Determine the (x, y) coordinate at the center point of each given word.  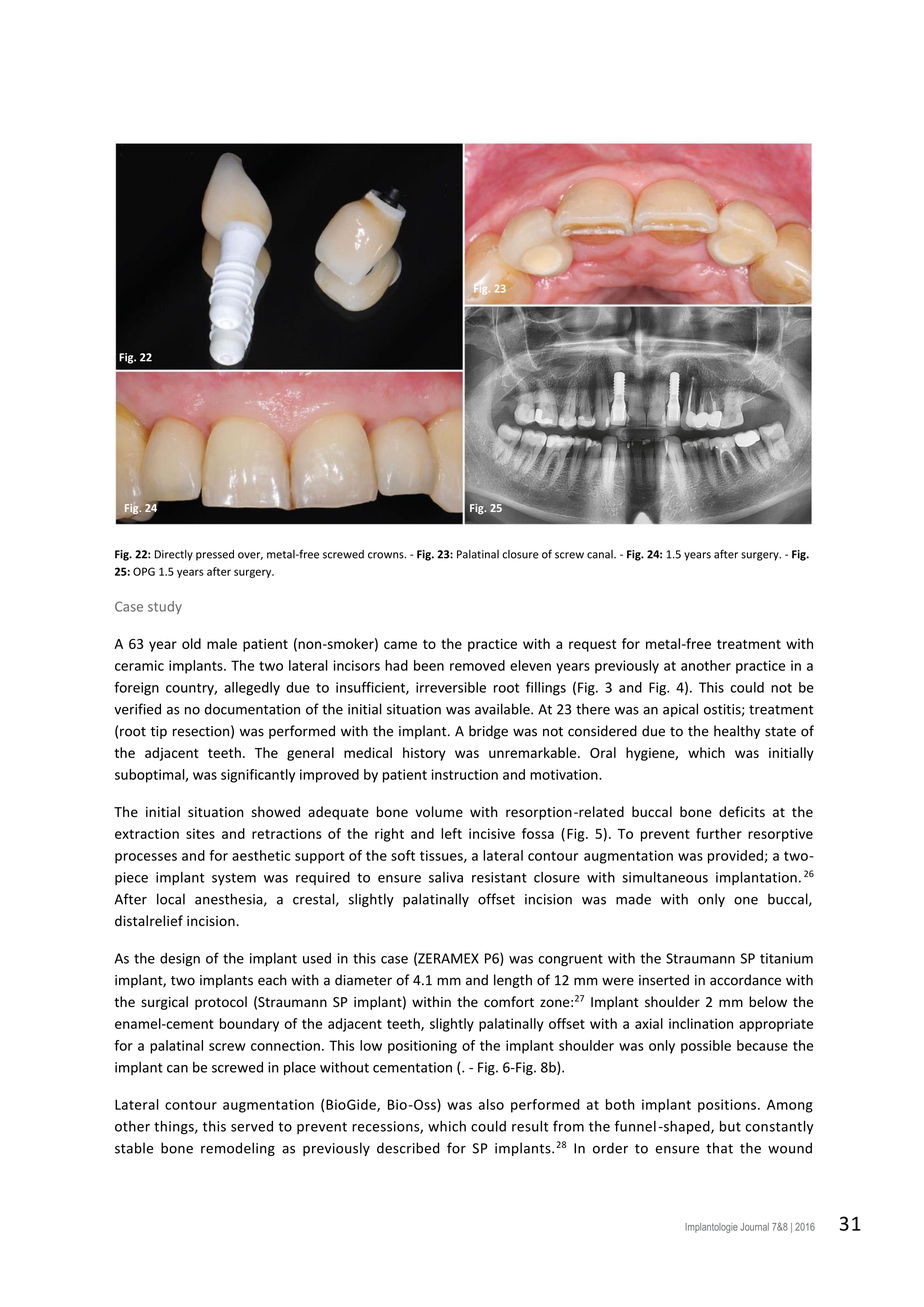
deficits (742, 812)
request (592, 645)
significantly (258, 776)
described (408, 1148)
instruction (464, 774)
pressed (215, 555)
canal (601, 554)
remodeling (238, 1149)
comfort (509, 1001)
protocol (221, 1003)
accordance (745, 980)
